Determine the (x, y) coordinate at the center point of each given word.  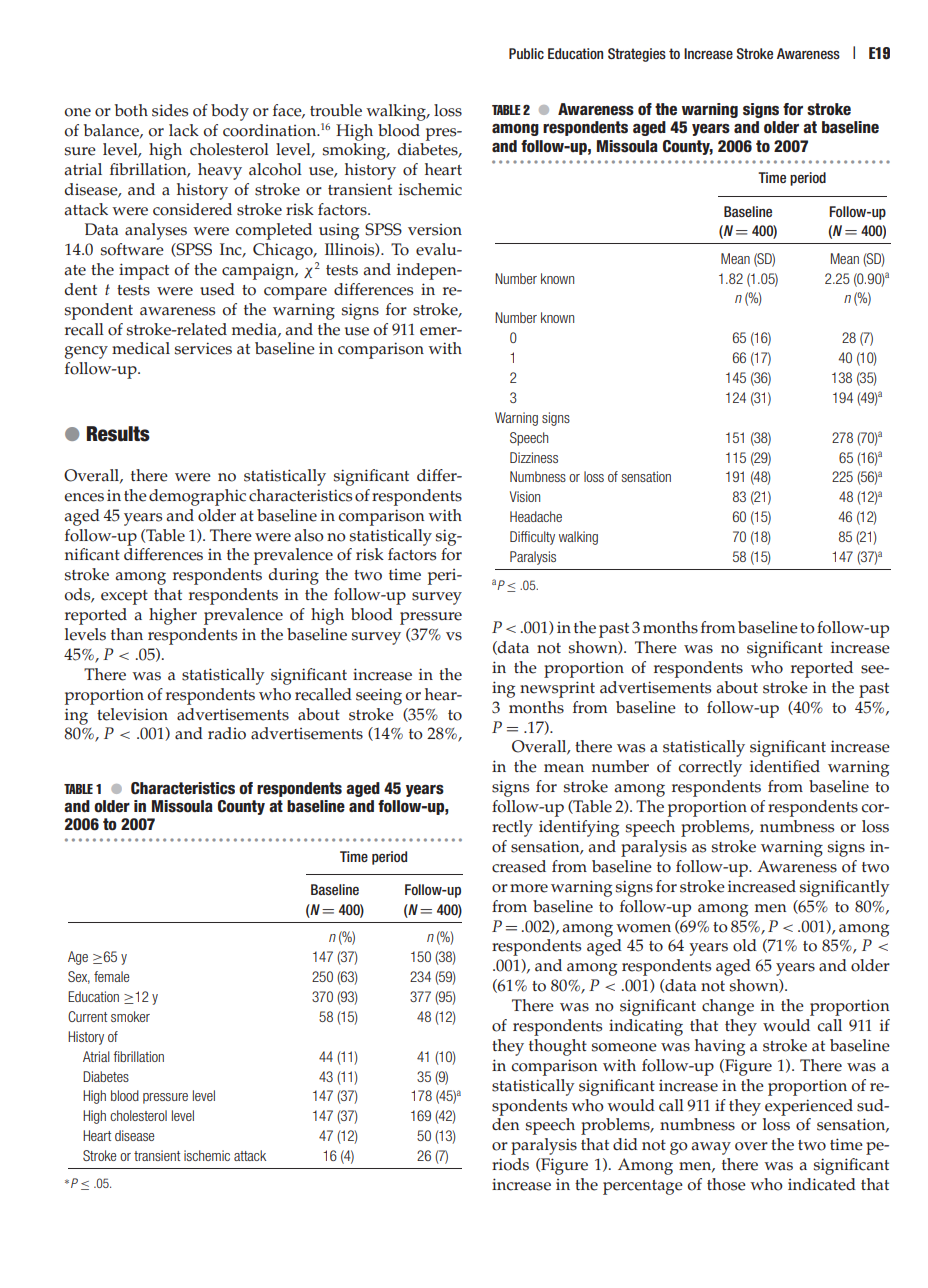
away (711, 1148)
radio (227, 733)
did (625, 1144)
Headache (536, 516)
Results (118, 434)
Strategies (637, 55)
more (529, 888)
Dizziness (534, 457)
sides (170, 110)
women (643, 928)
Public (526, 53)
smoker (130, 1016)
